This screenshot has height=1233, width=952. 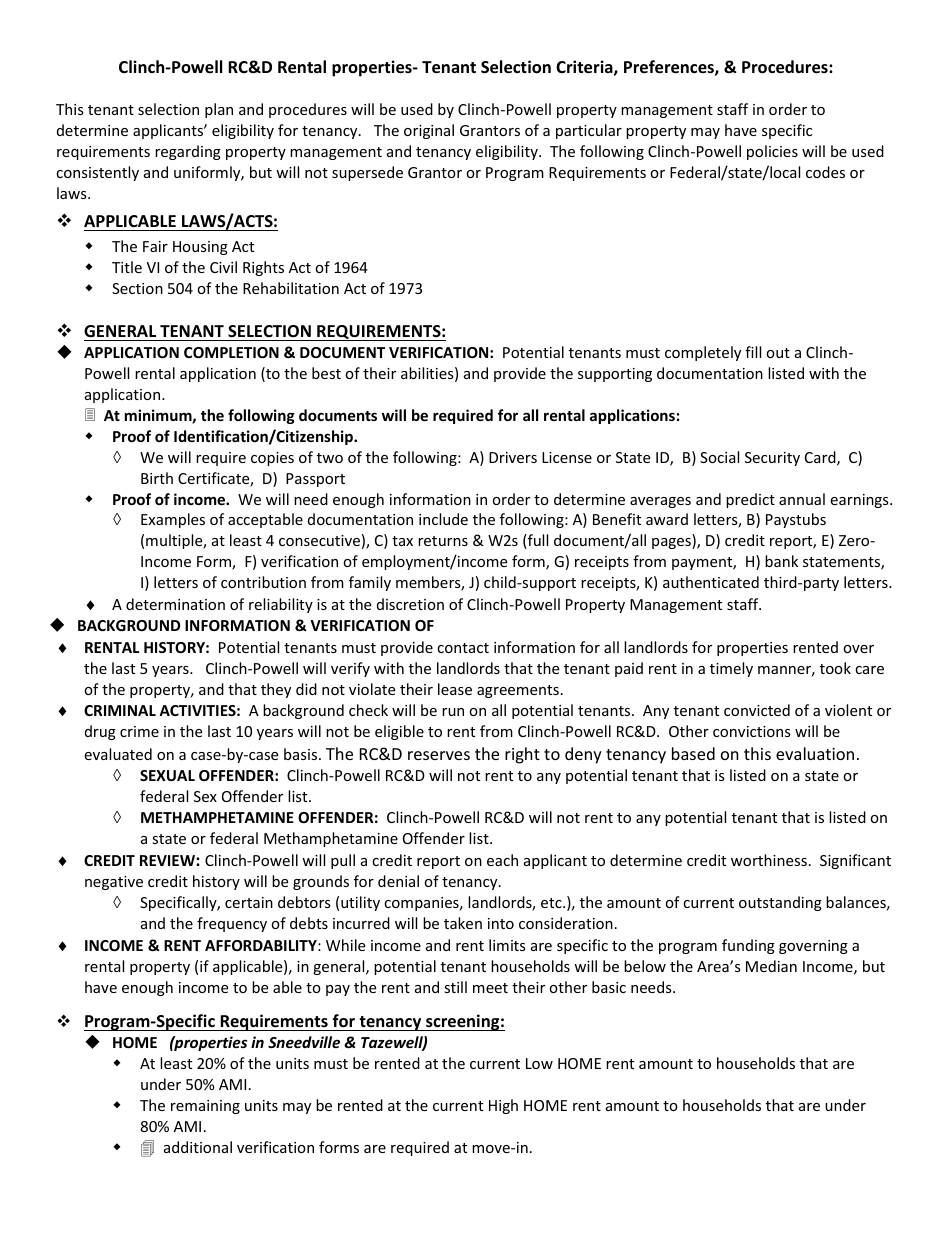 I want to click on original, so click(x=429, y=131).
